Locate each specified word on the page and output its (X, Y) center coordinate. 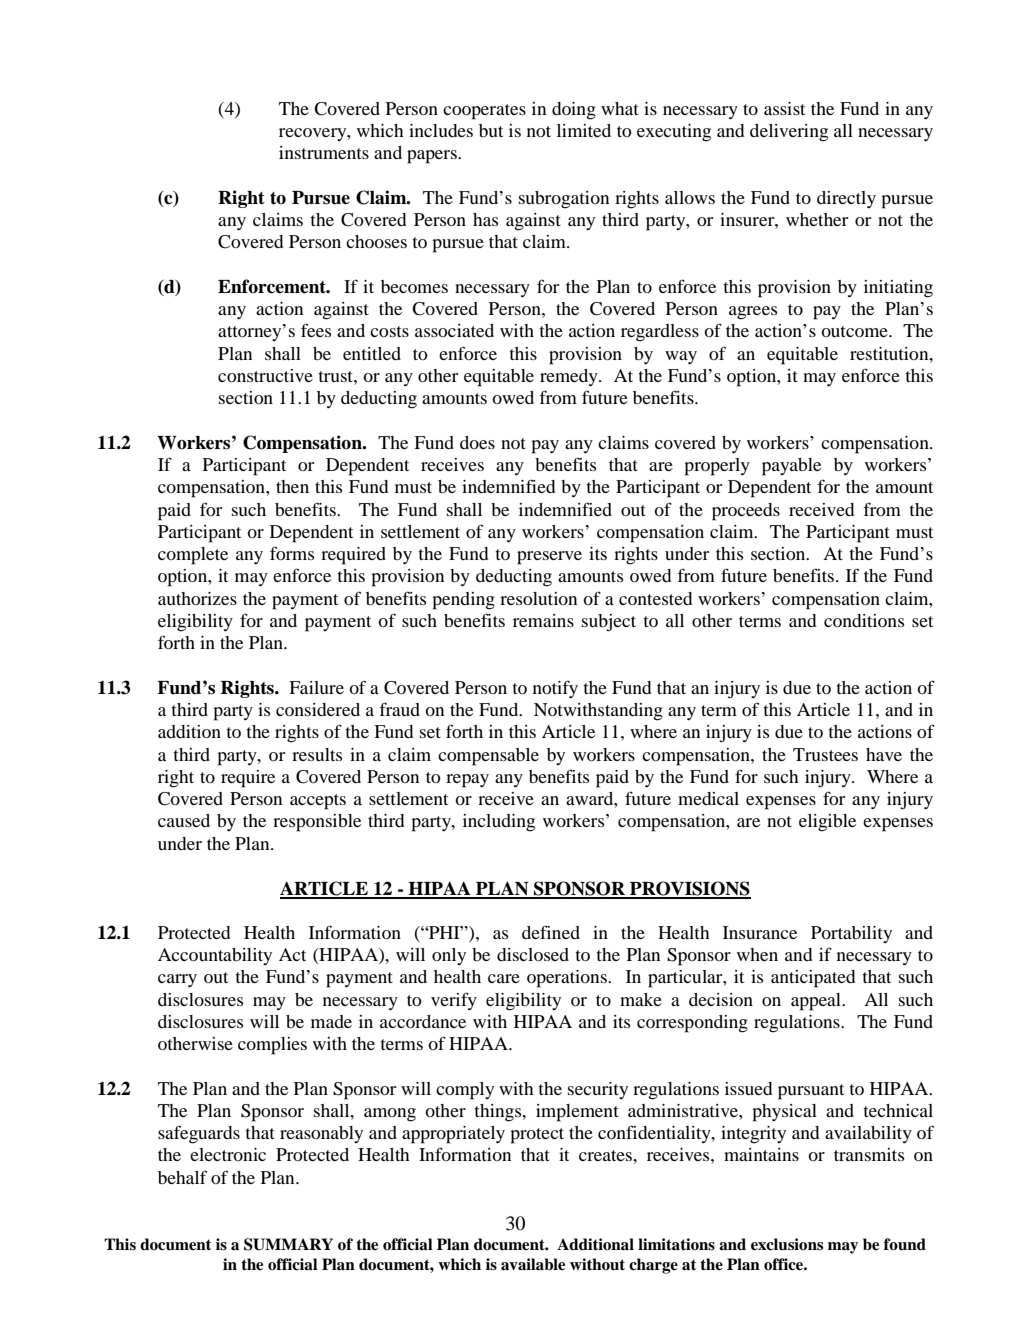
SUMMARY (288, 1244)
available (533, 1264)
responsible (317, 823)
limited (584, 130)
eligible (827, 823)
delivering (789, 133)
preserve (549, 558)
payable (791, 467)
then (292, 486)
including (499, 823)
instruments (324, 152)
